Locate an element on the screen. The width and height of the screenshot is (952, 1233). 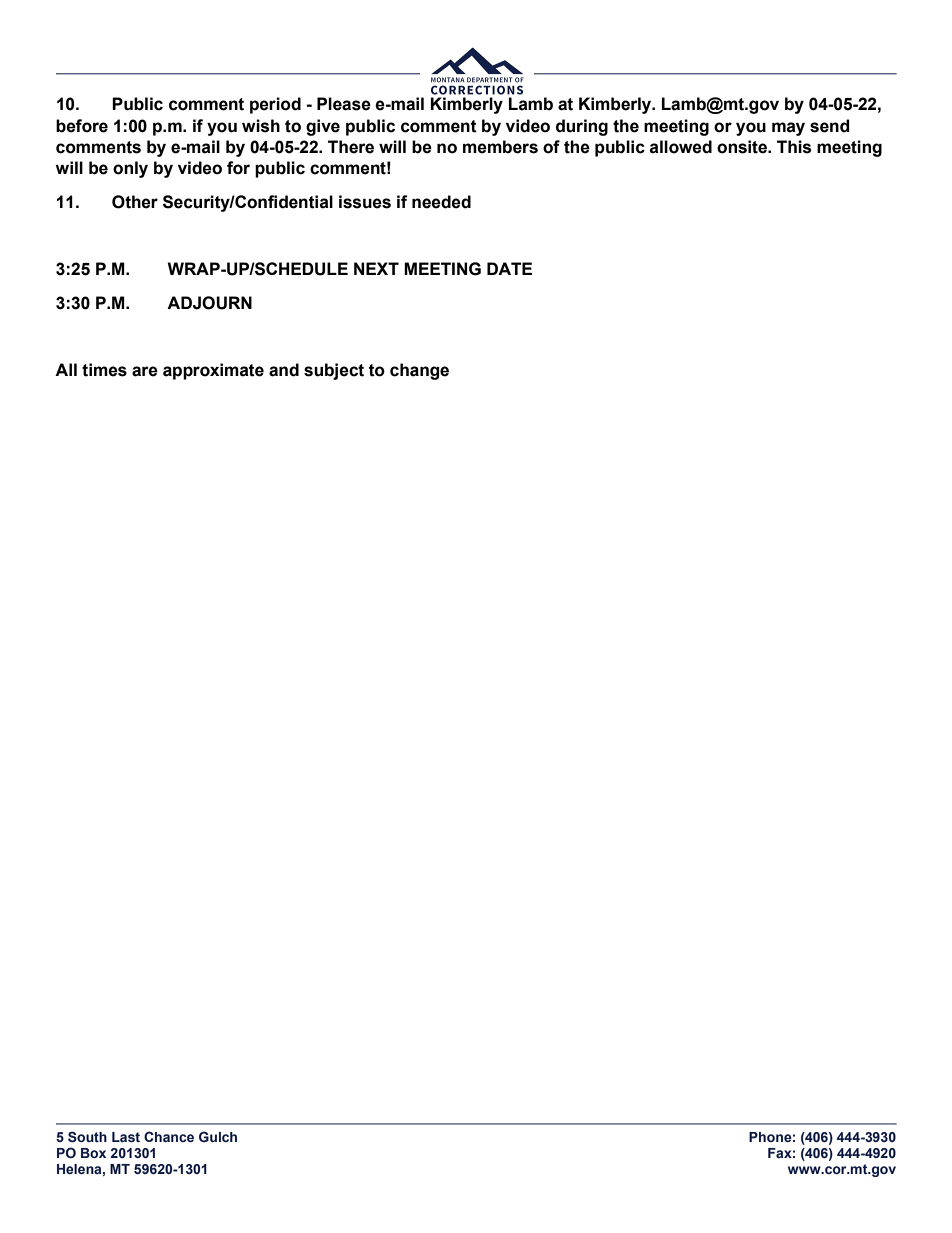
may is located at coordinates (788, 129).
